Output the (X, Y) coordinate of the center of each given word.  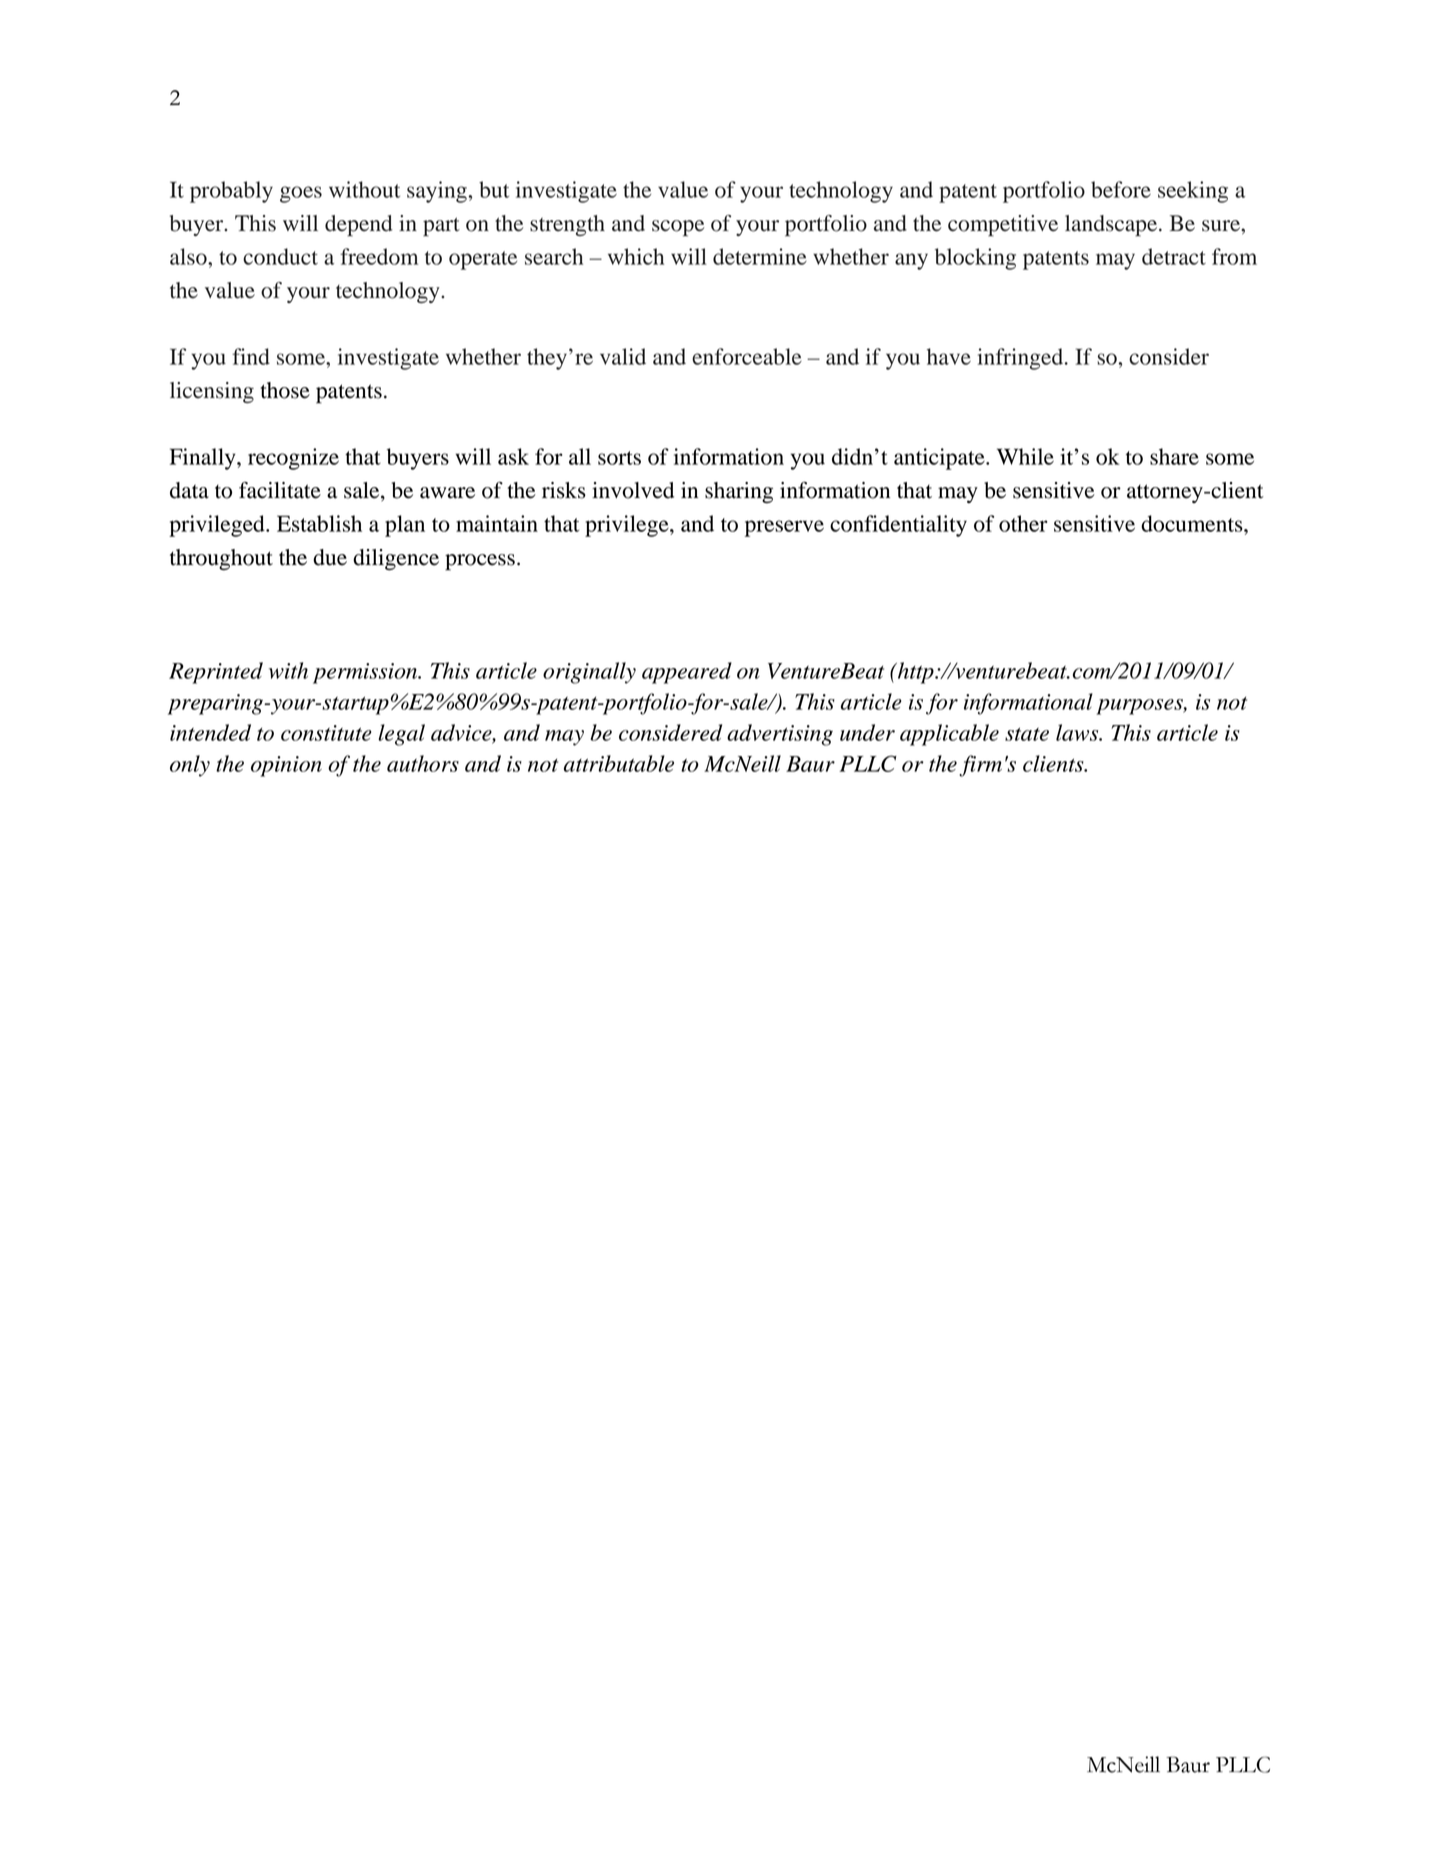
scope (678, 228)
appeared (687, 673)
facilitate (280, 490)
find (251, 356)
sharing (739, 492)
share (1174, 456)
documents (1193, 523)
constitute (326, 733)
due (330, 557)
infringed (1021, 359)
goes (301, 194)
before (1121, 189)
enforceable (747, 356)
